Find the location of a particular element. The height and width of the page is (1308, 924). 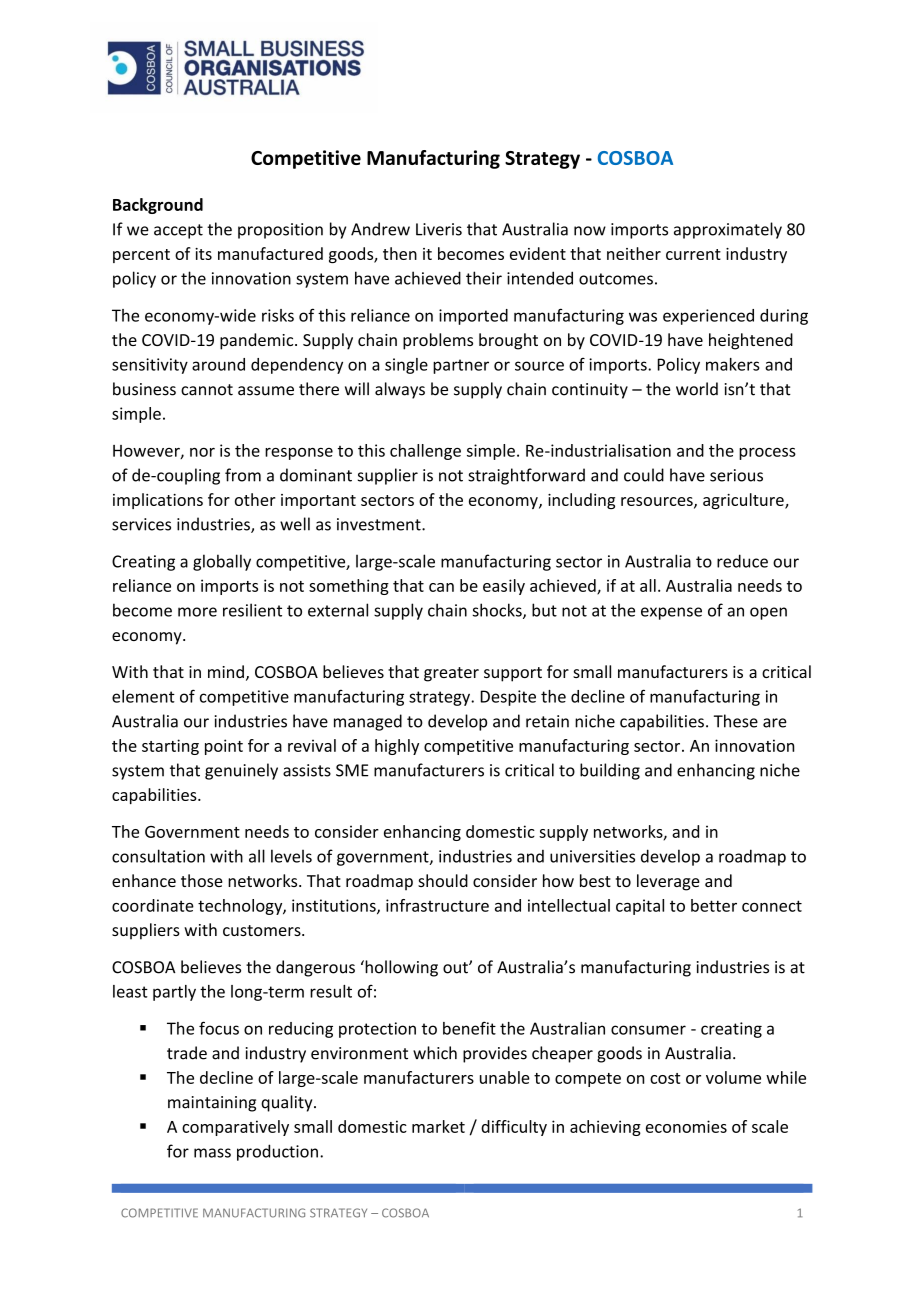

investment is located at coordinates (380, 524).
